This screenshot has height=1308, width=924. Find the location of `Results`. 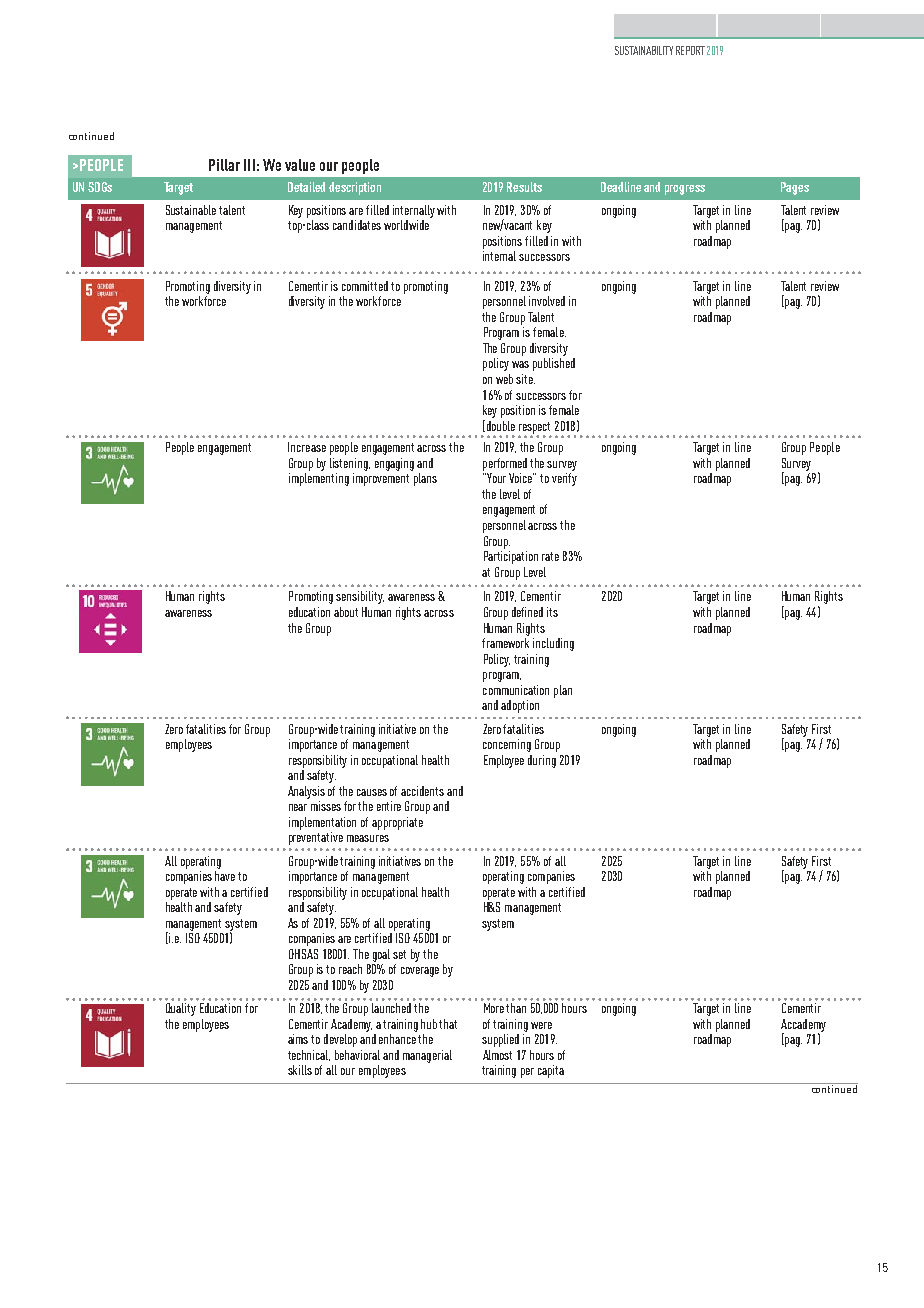

Results is located at coordinates (524, 187).
